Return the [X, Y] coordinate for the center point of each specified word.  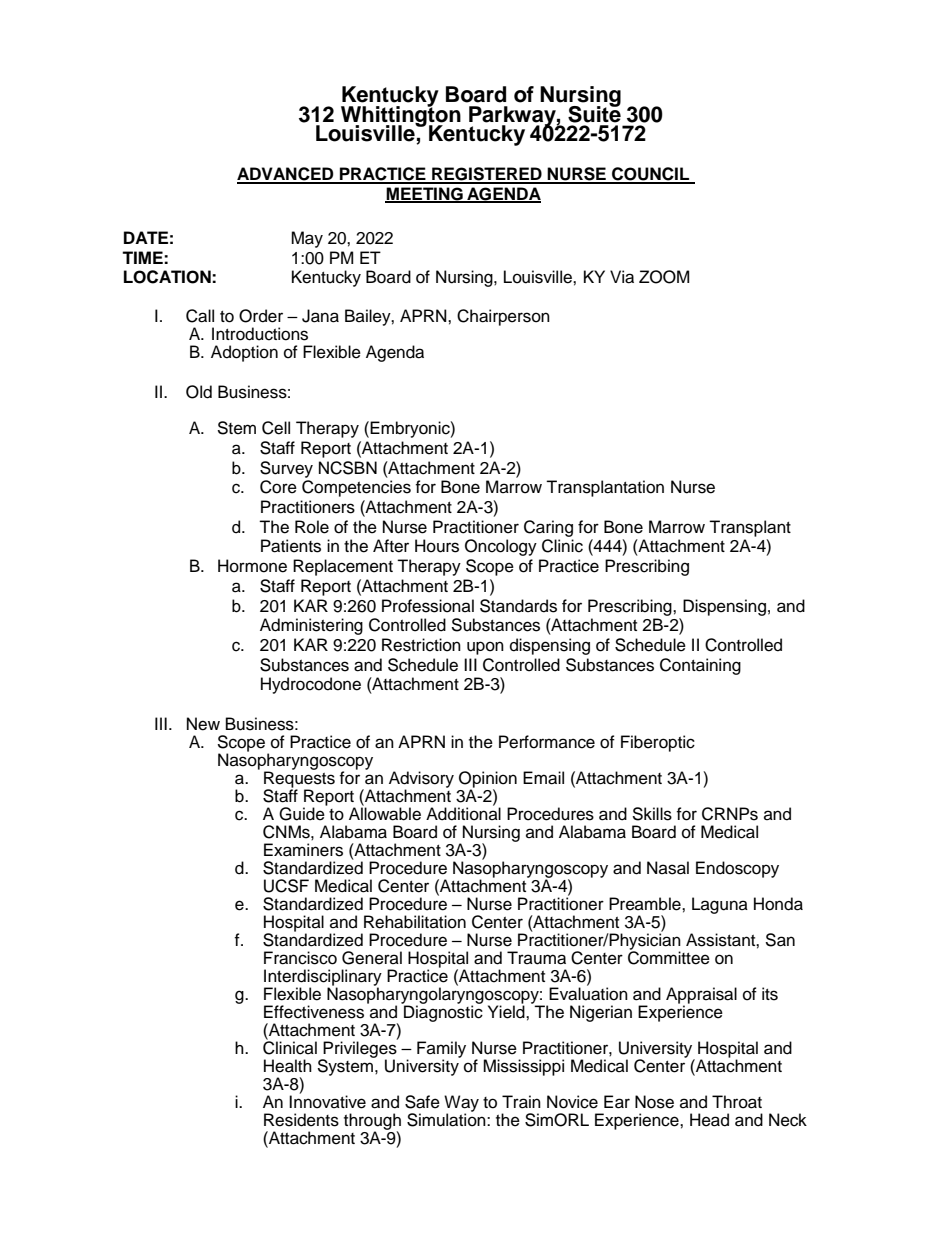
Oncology [501, 547]
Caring [548, 528]
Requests [299, 779]
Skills [652, 814]
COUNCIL [650, 175]
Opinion [488, 780]
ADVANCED [286, 175]
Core [278, 487]
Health [288, 1066]
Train [521, 1102]
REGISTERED [487, 175]
